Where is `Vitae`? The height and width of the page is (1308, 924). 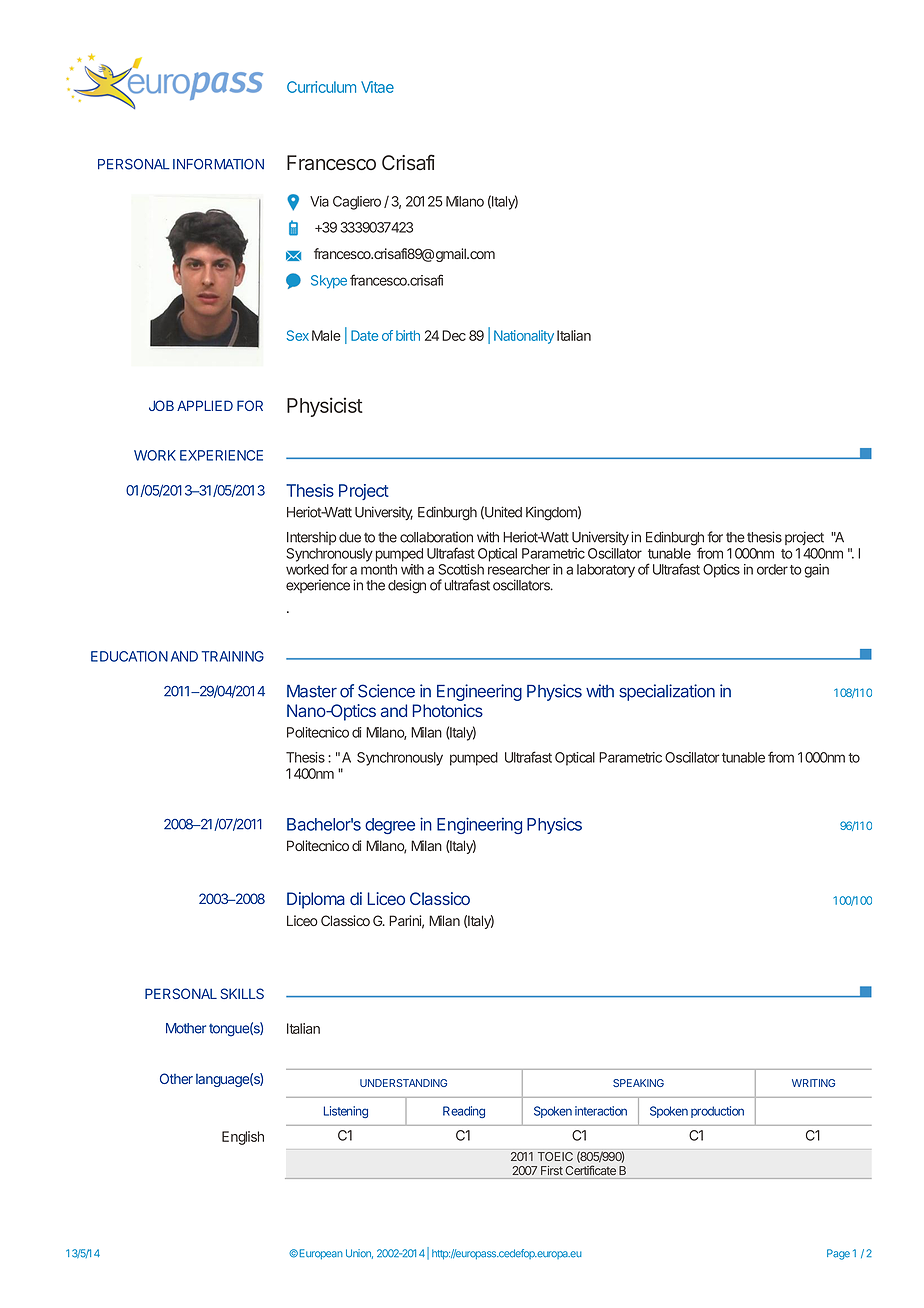 Vitae is located at coordinates (377, 87).
